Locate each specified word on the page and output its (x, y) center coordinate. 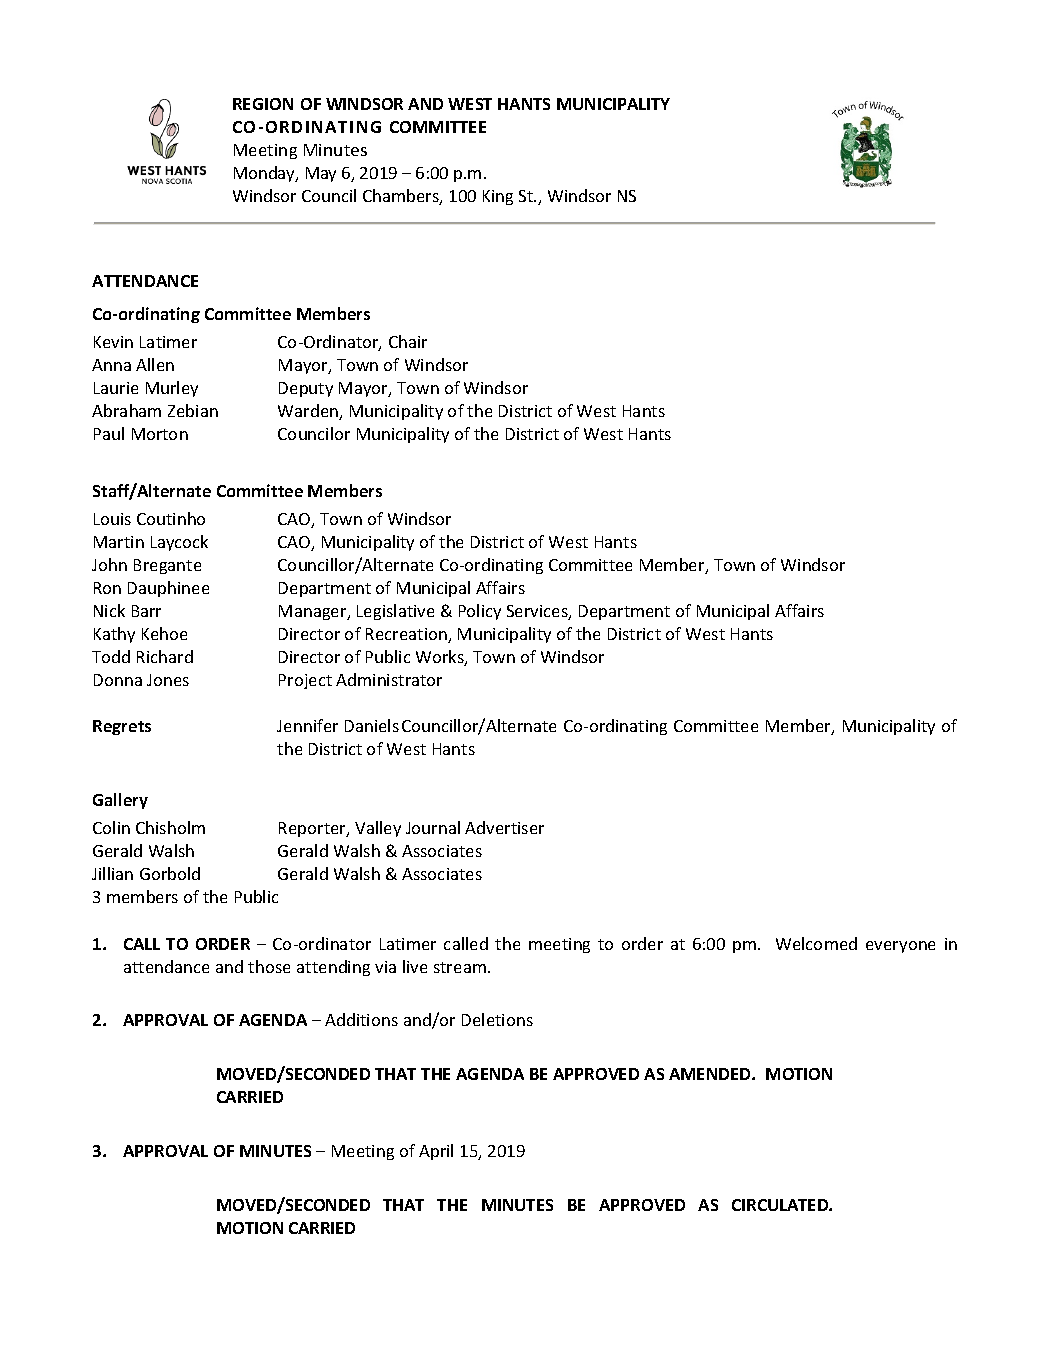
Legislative (395, 612)
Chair (408, 341)
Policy (480, 612)
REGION (263, 104)
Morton (160, 434)
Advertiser (504, 827)
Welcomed (816, 943)
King (498, 197)
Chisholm (170, 827)
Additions (361, 1019)
